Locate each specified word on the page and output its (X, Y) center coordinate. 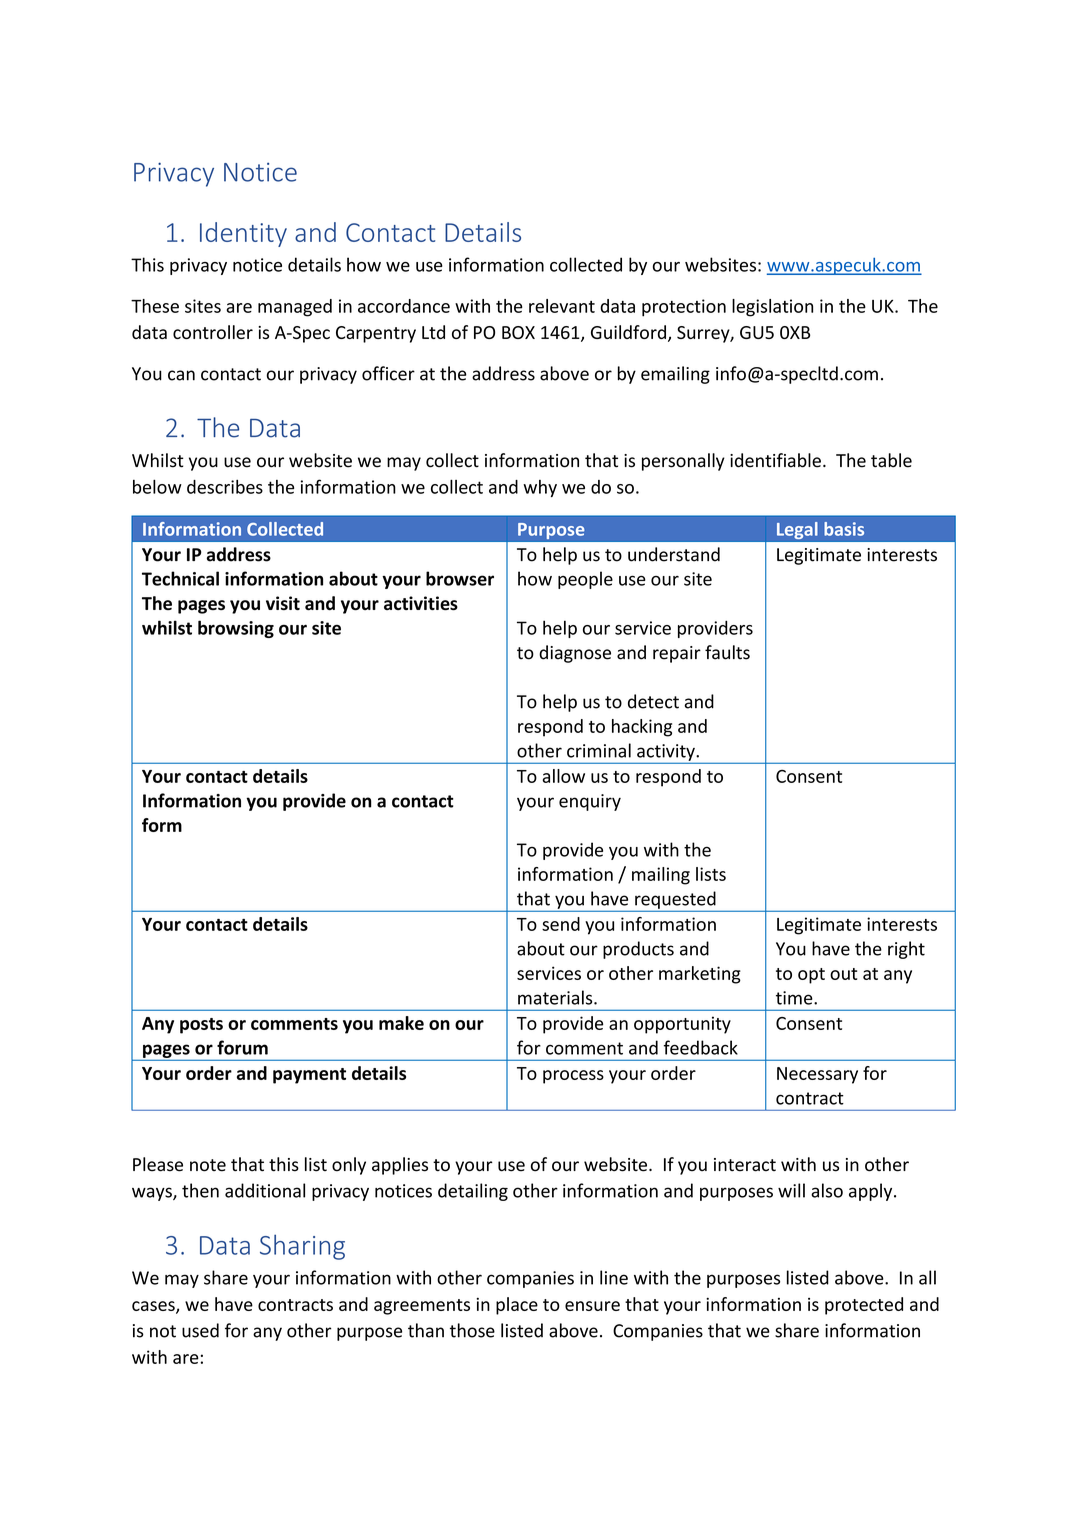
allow (563, 776)
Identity (243, 234)
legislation (772, 308)
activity (667, 753)
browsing (236, 629)
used (200, 1330)
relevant (562, 306)
